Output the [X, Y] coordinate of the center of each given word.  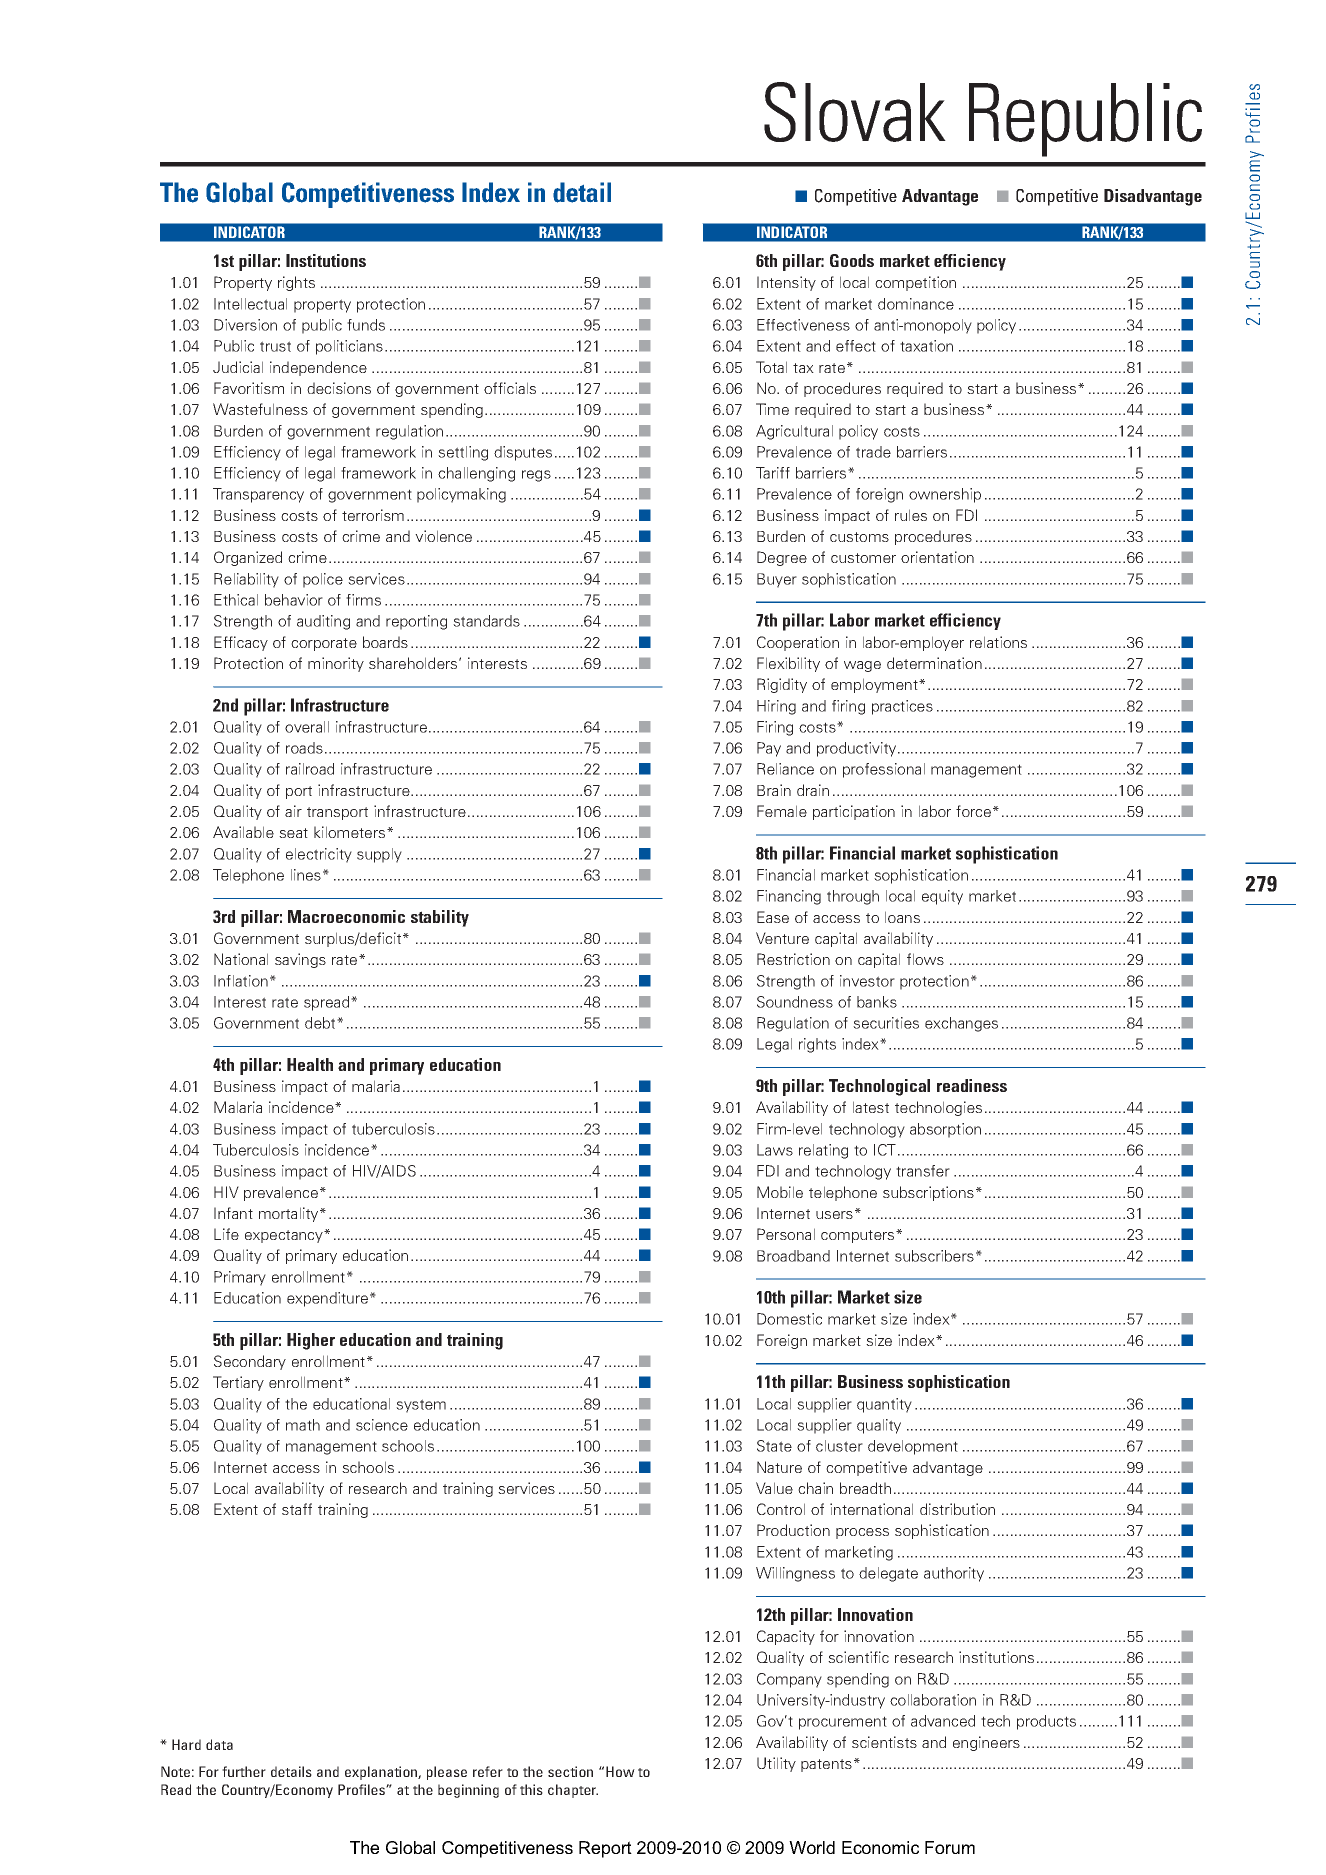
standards [486, 621]
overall [307, 727]
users [834, 1215]
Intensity [786, 283]
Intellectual [250, 304]
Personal [786, 1234]
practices [902, 707]
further [244, 1771]
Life [226, 1234]
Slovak [855, 112]
